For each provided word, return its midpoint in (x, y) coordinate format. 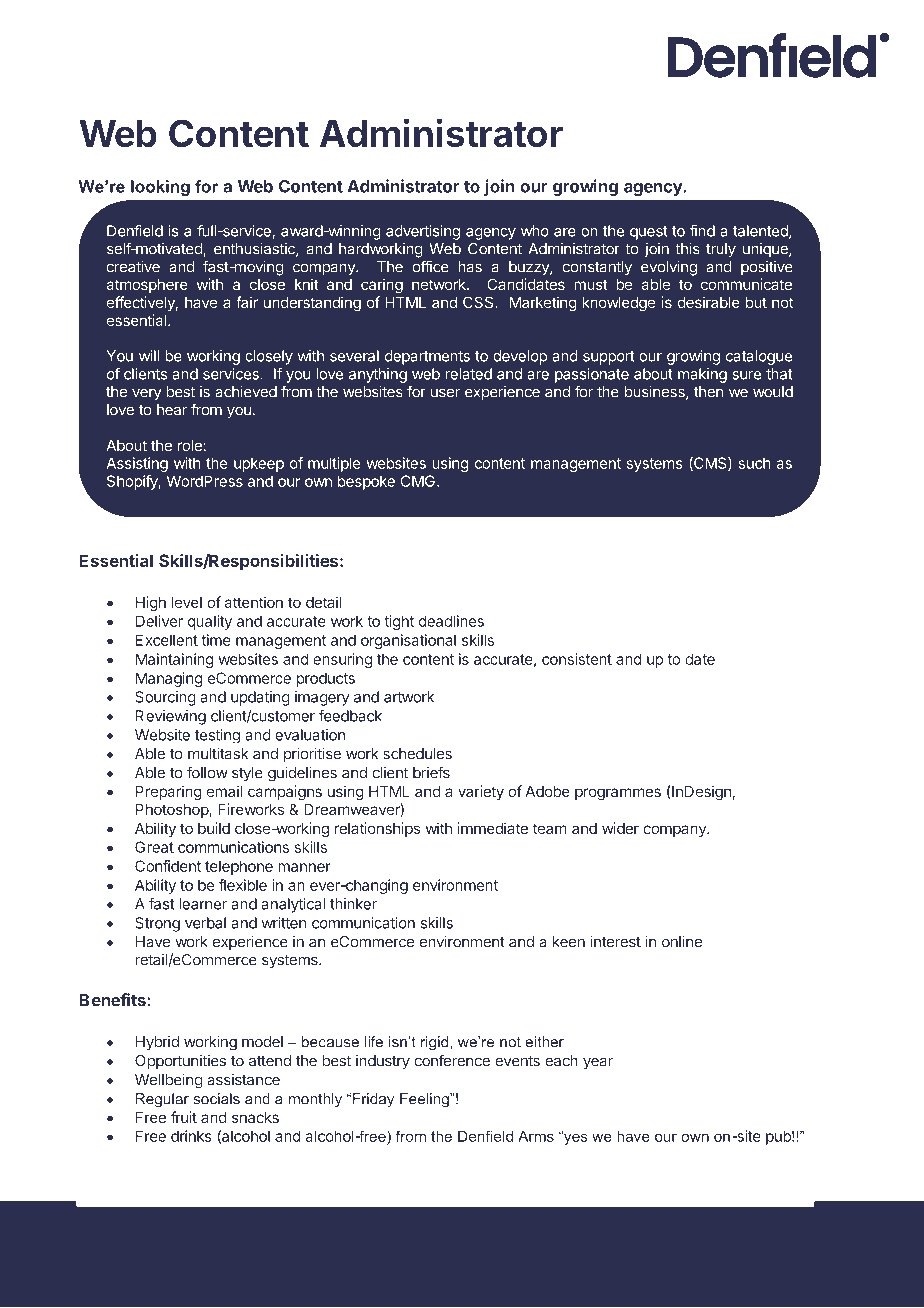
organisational (408, 641)
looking (160, 188)
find (702, 231)
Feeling (425, 1100)
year (598, 1063)
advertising (423, 232)
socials (216, 1099)
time (216, 640)
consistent (577, 659)
